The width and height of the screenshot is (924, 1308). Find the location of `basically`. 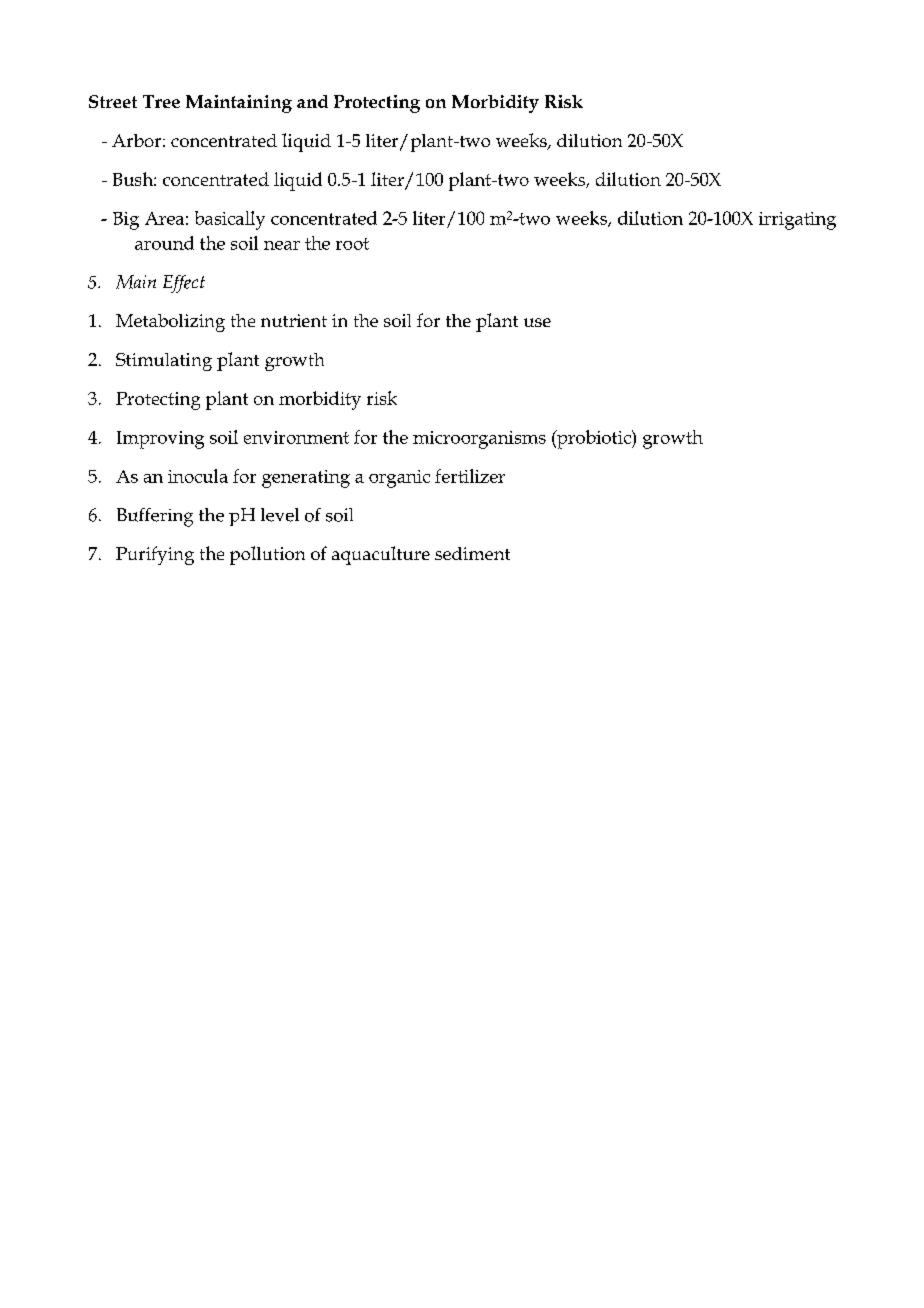

basically is located at coordinates (230, 220).
